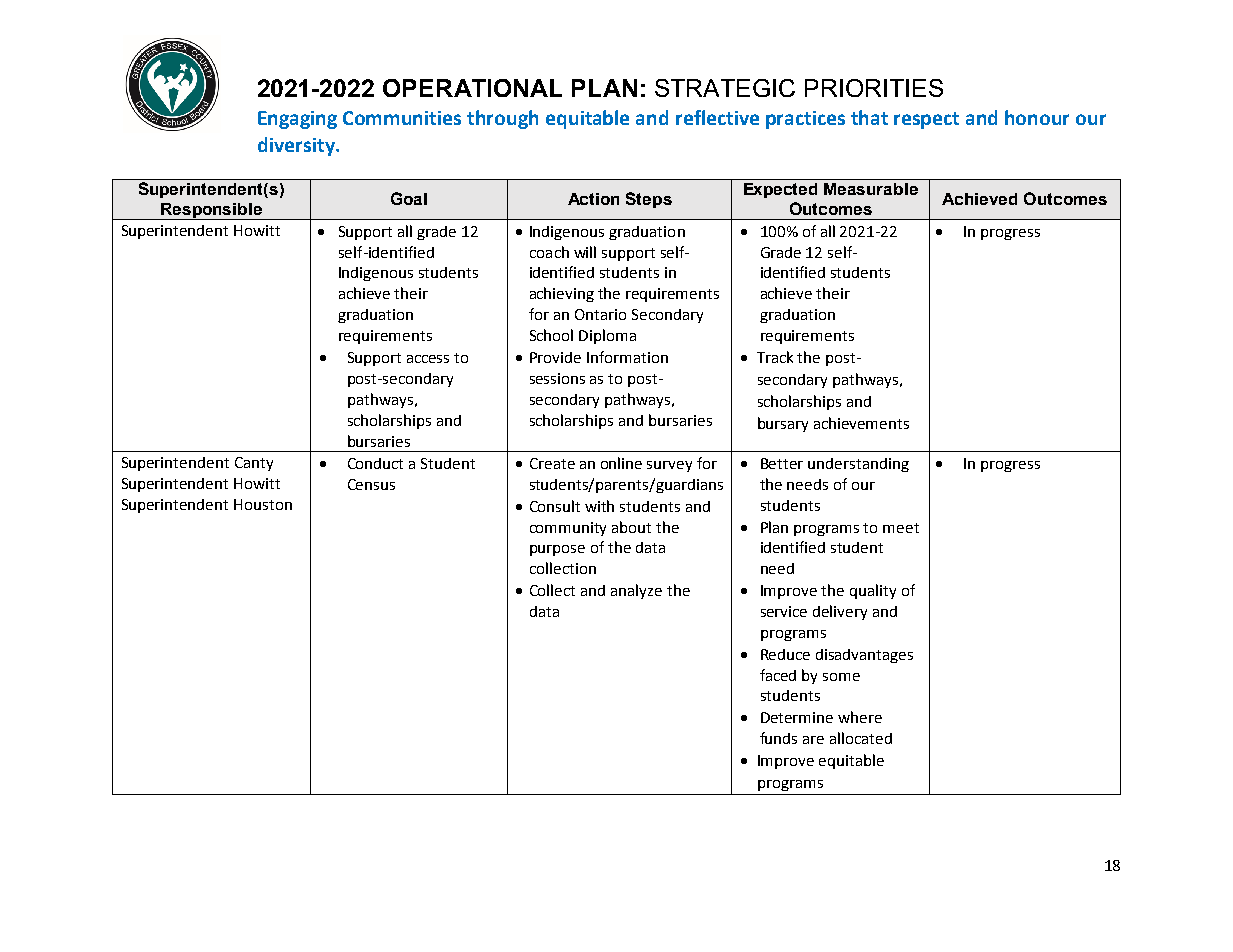 This screenshot has height=952, width=1233. I want to click on reflective, so click(717, 117).
